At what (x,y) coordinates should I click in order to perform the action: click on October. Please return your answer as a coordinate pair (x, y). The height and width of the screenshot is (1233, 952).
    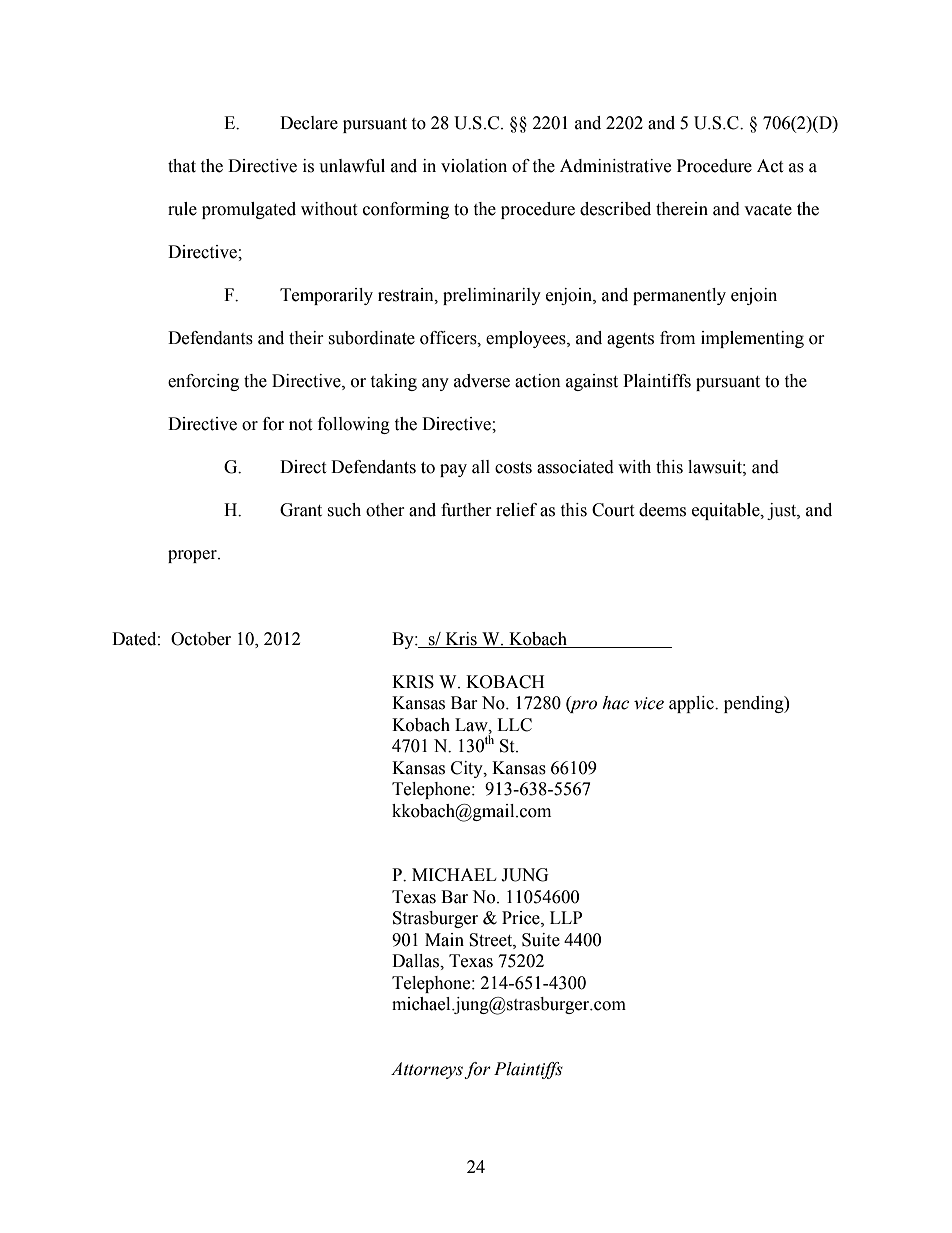
    Looking at the image, I should click on (201, 639).
